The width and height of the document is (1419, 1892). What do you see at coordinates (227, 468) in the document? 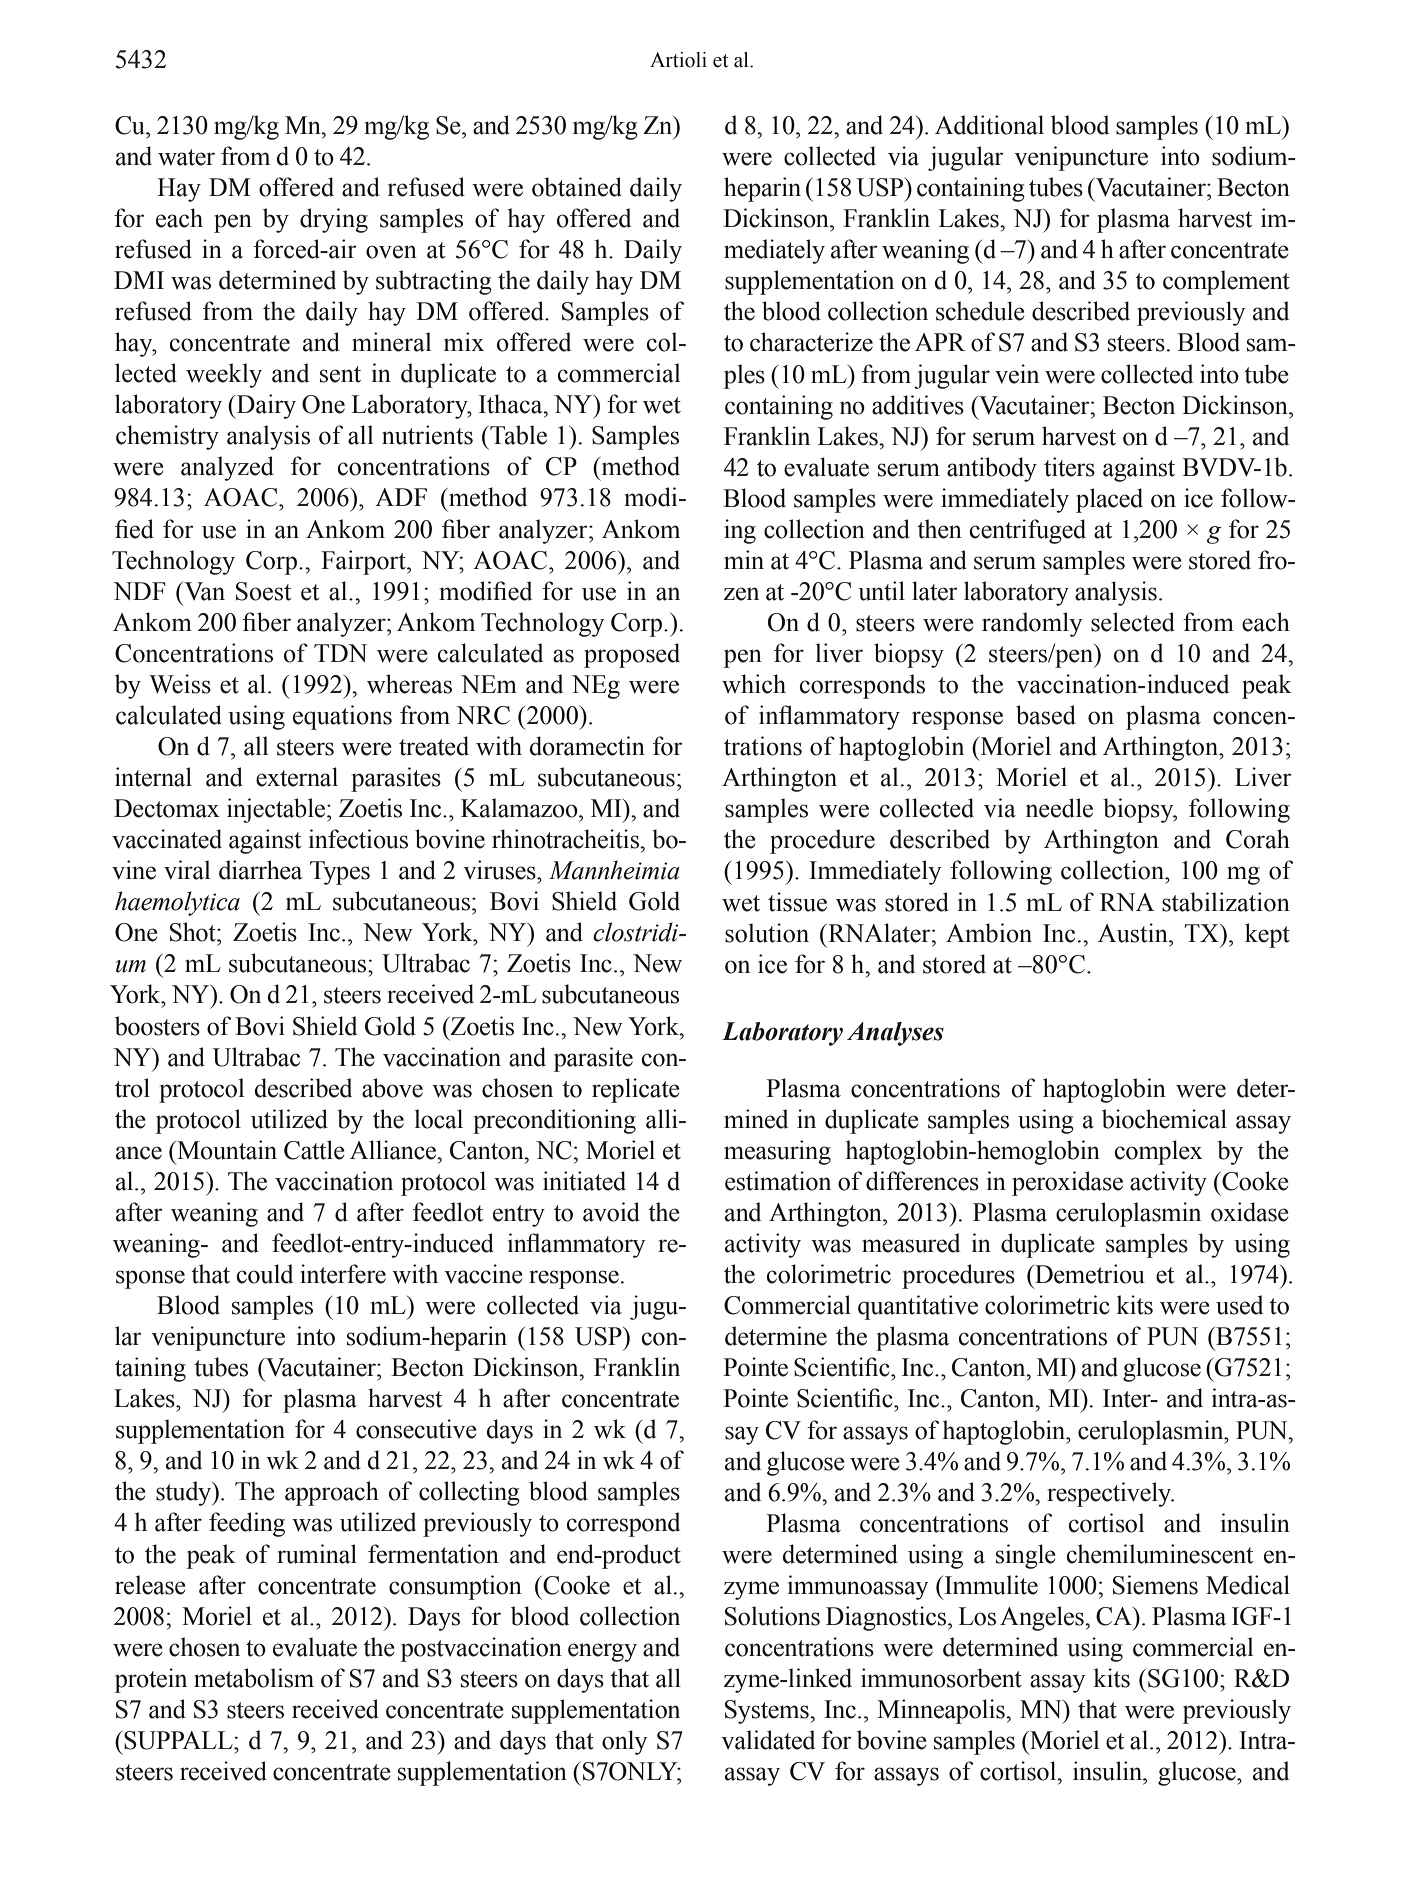
I see `analyzed` at bounding box center [227, 468].
